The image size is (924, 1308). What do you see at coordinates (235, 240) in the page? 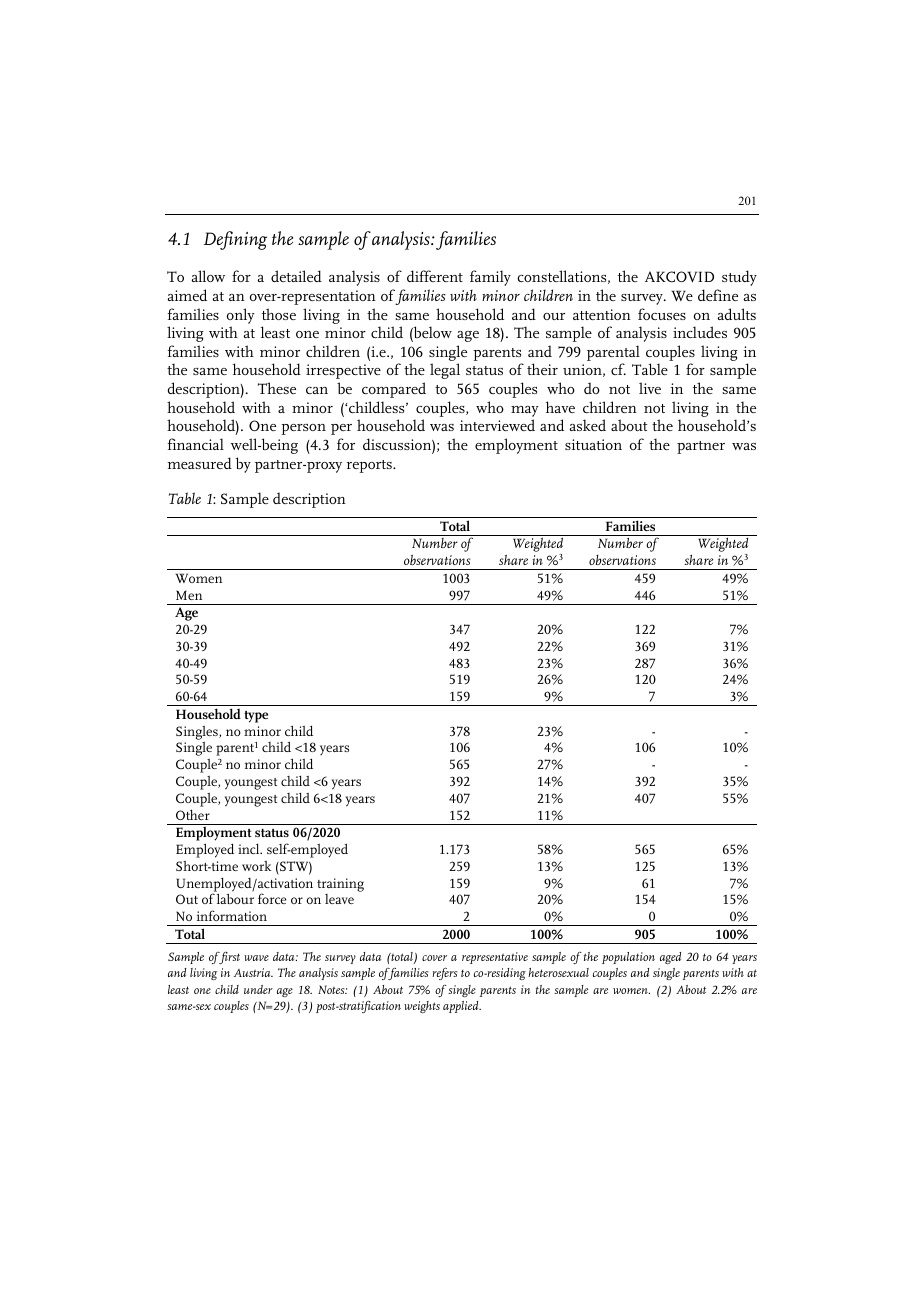
I see `Defining` at bounding box center [235, 240].
